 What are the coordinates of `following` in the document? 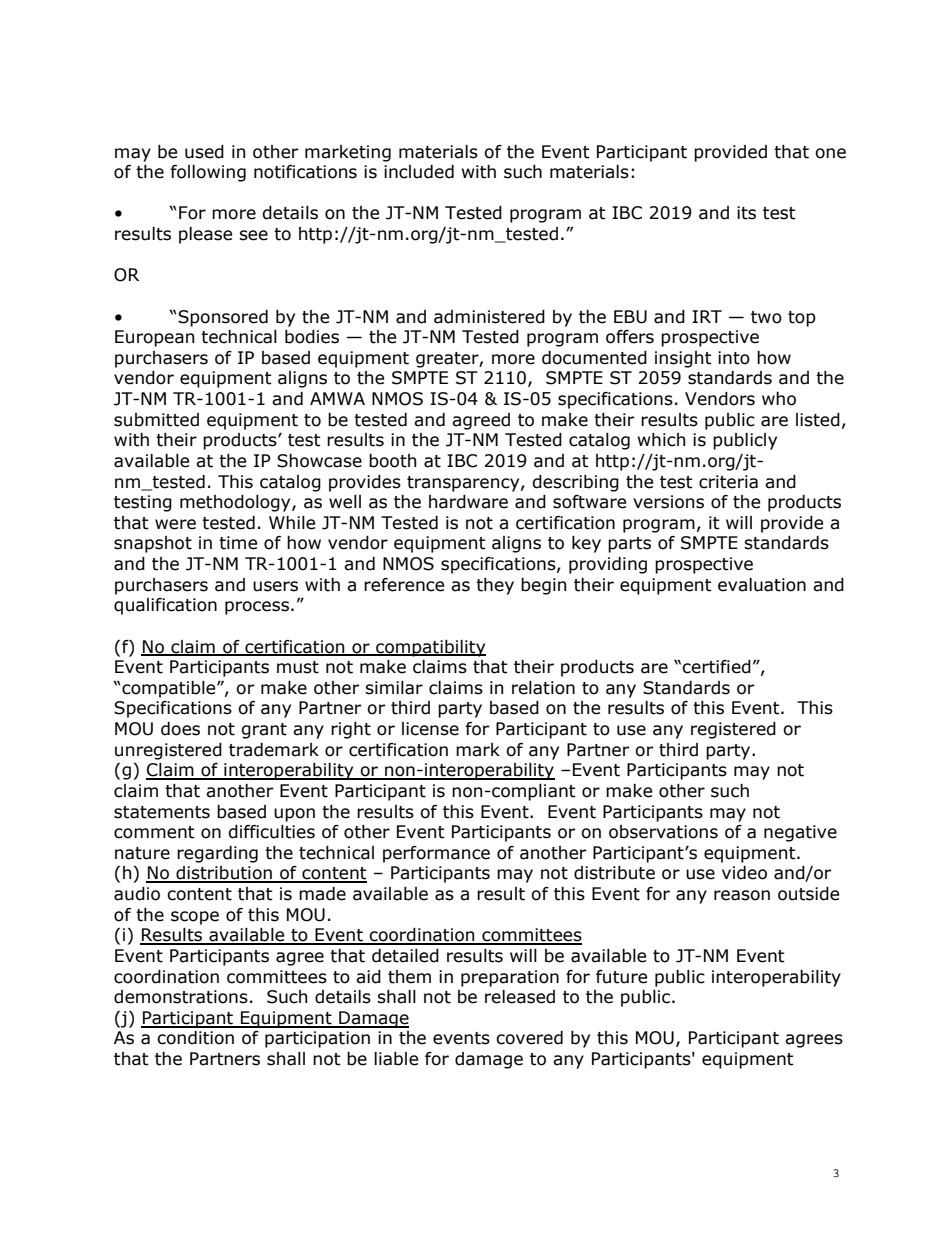 It's located at (208, 173).
